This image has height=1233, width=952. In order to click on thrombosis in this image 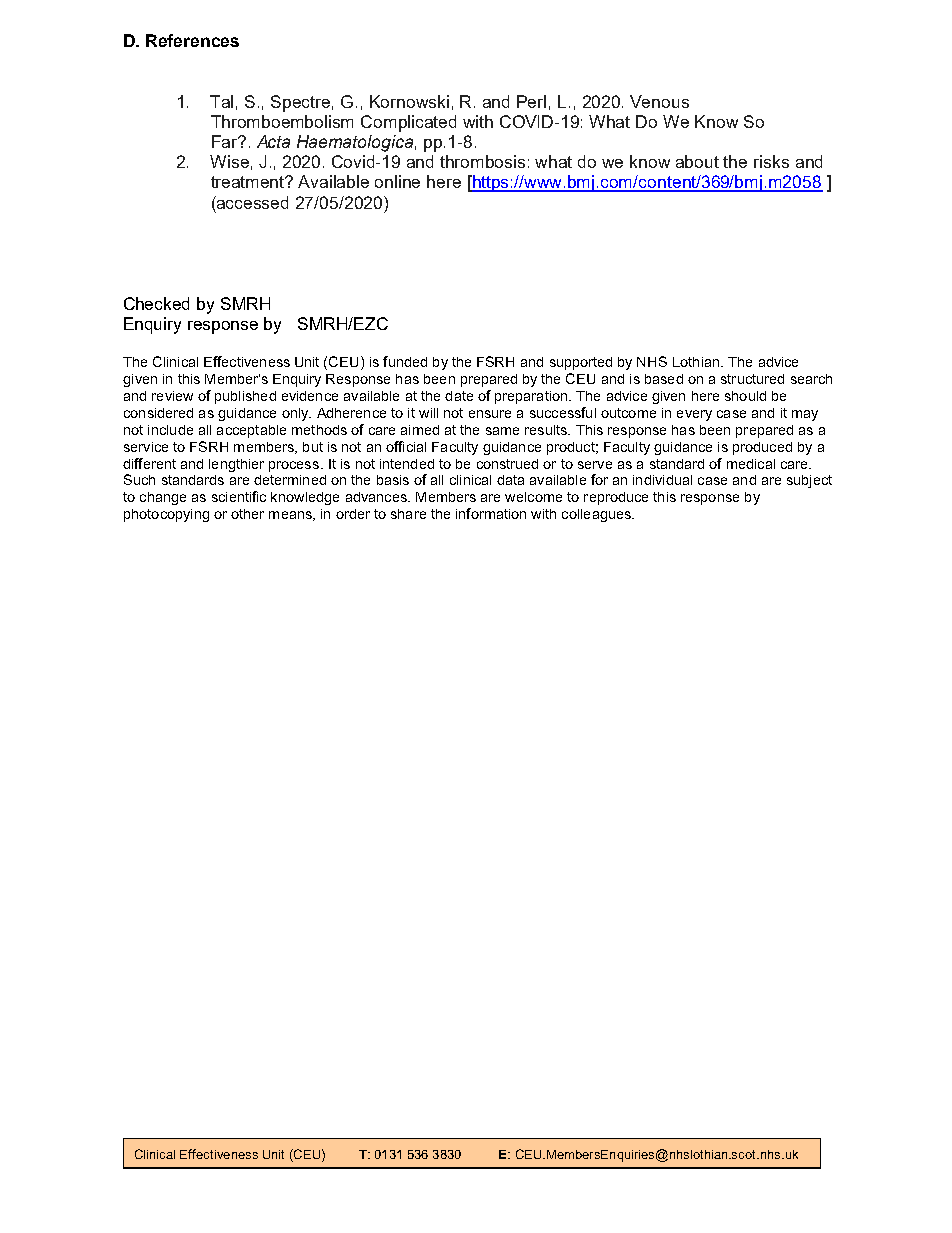, I will do `click(482, 161)`.
